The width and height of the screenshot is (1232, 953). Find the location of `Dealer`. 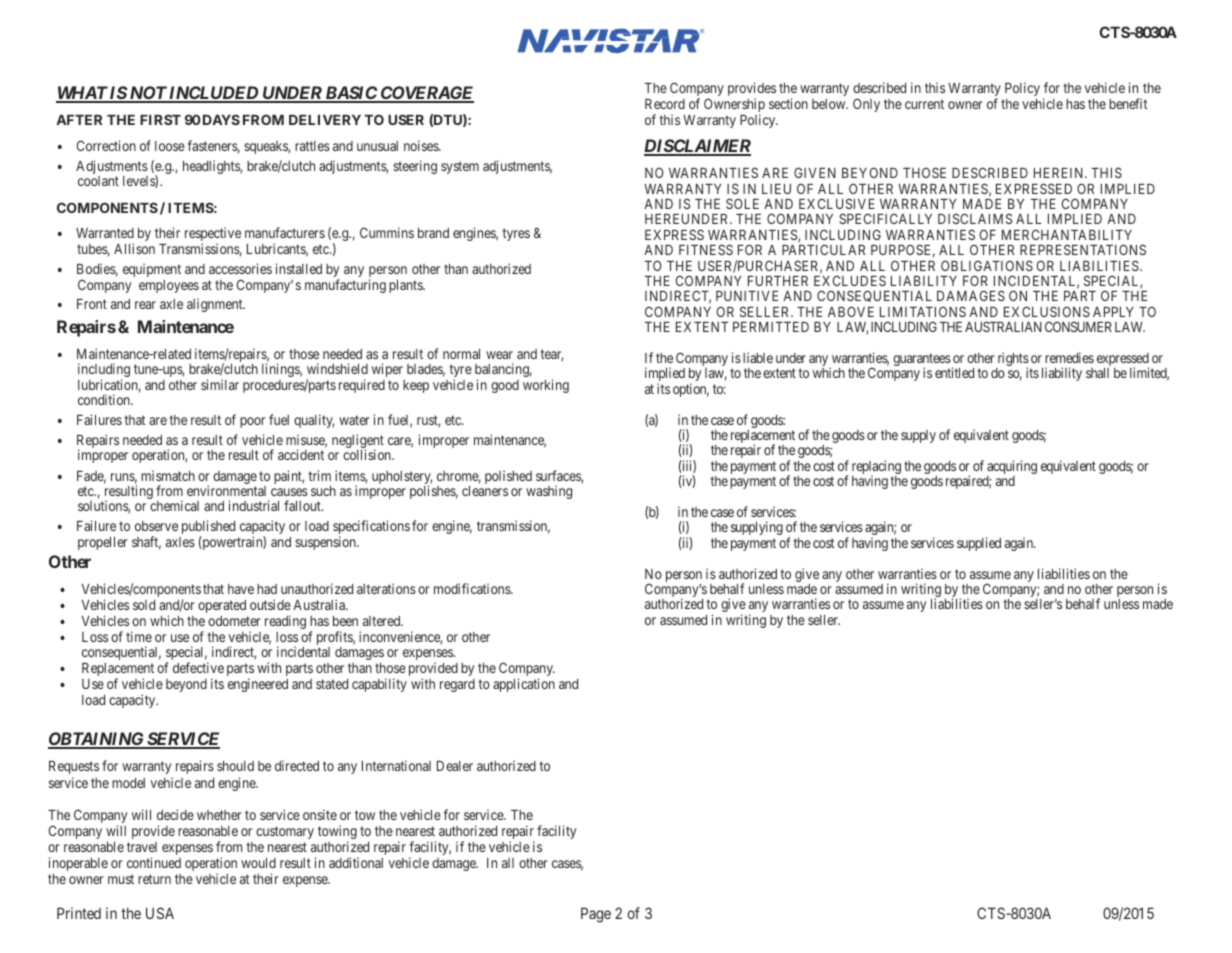

Dealer is located at coordinates (455, 766).
